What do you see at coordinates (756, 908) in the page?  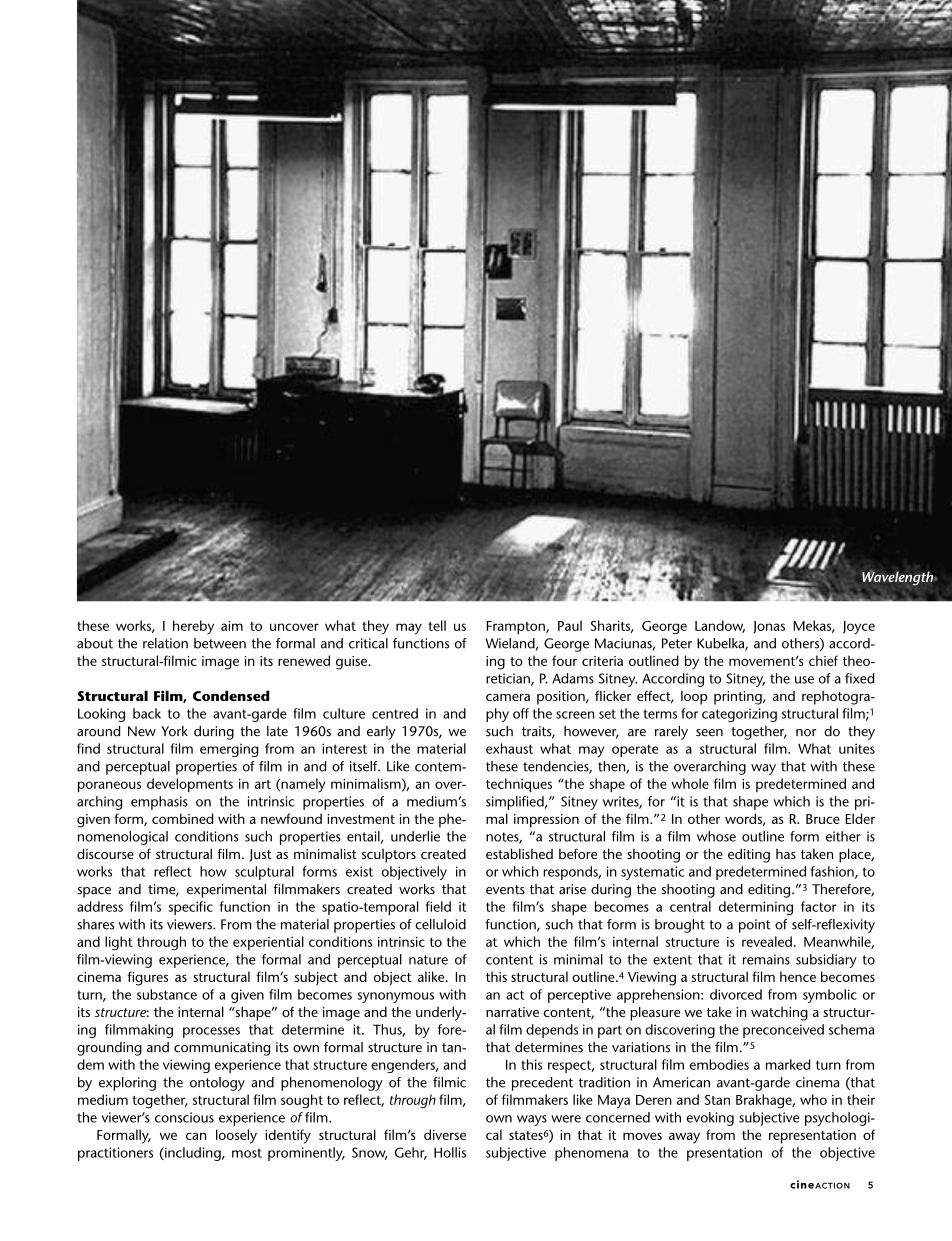 I see `determining` at bounding box center [756, 908].
